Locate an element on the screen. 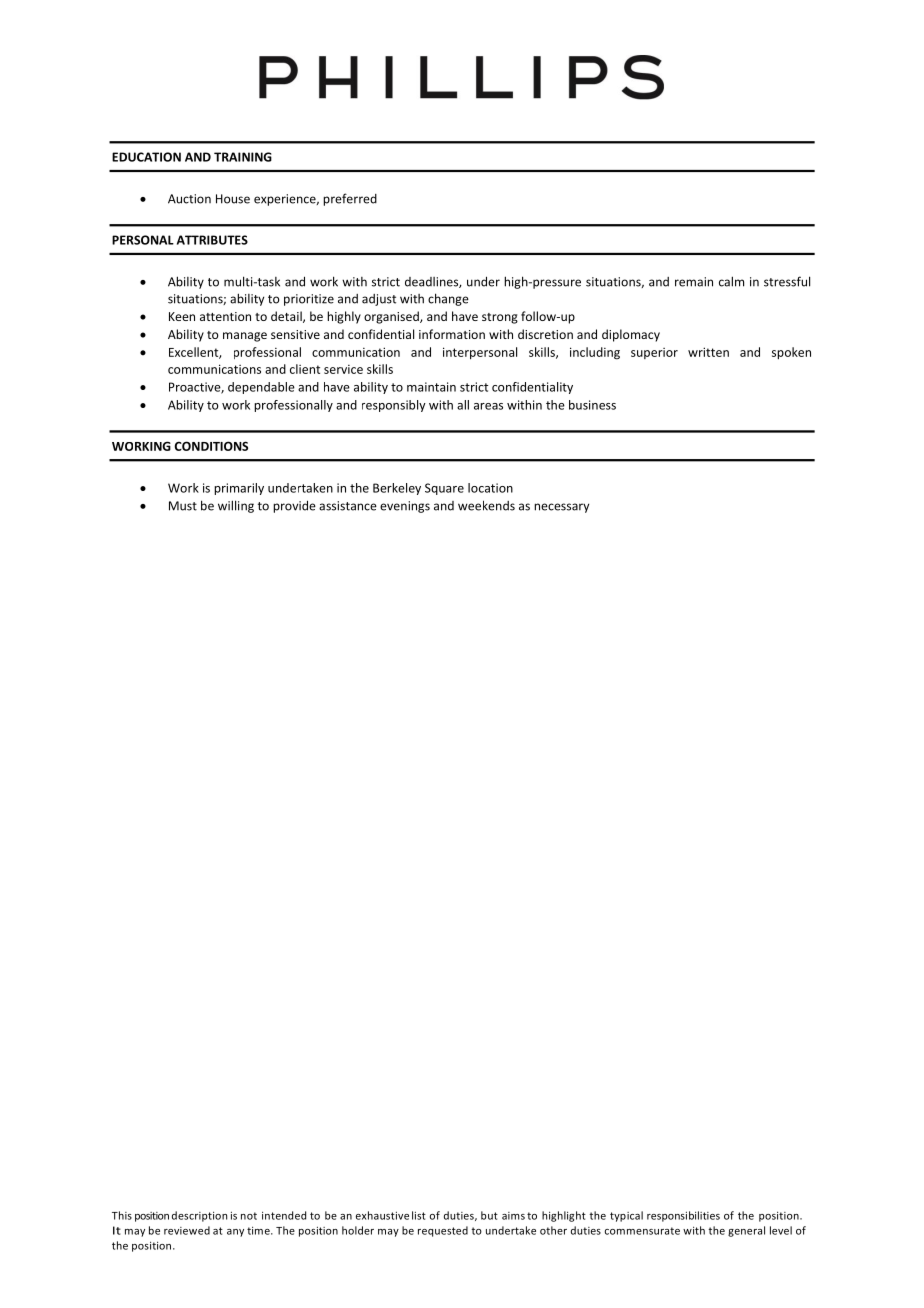 The width and height of the screenshot is (924, 1308). preferred is located at coordinates (350, 199).
